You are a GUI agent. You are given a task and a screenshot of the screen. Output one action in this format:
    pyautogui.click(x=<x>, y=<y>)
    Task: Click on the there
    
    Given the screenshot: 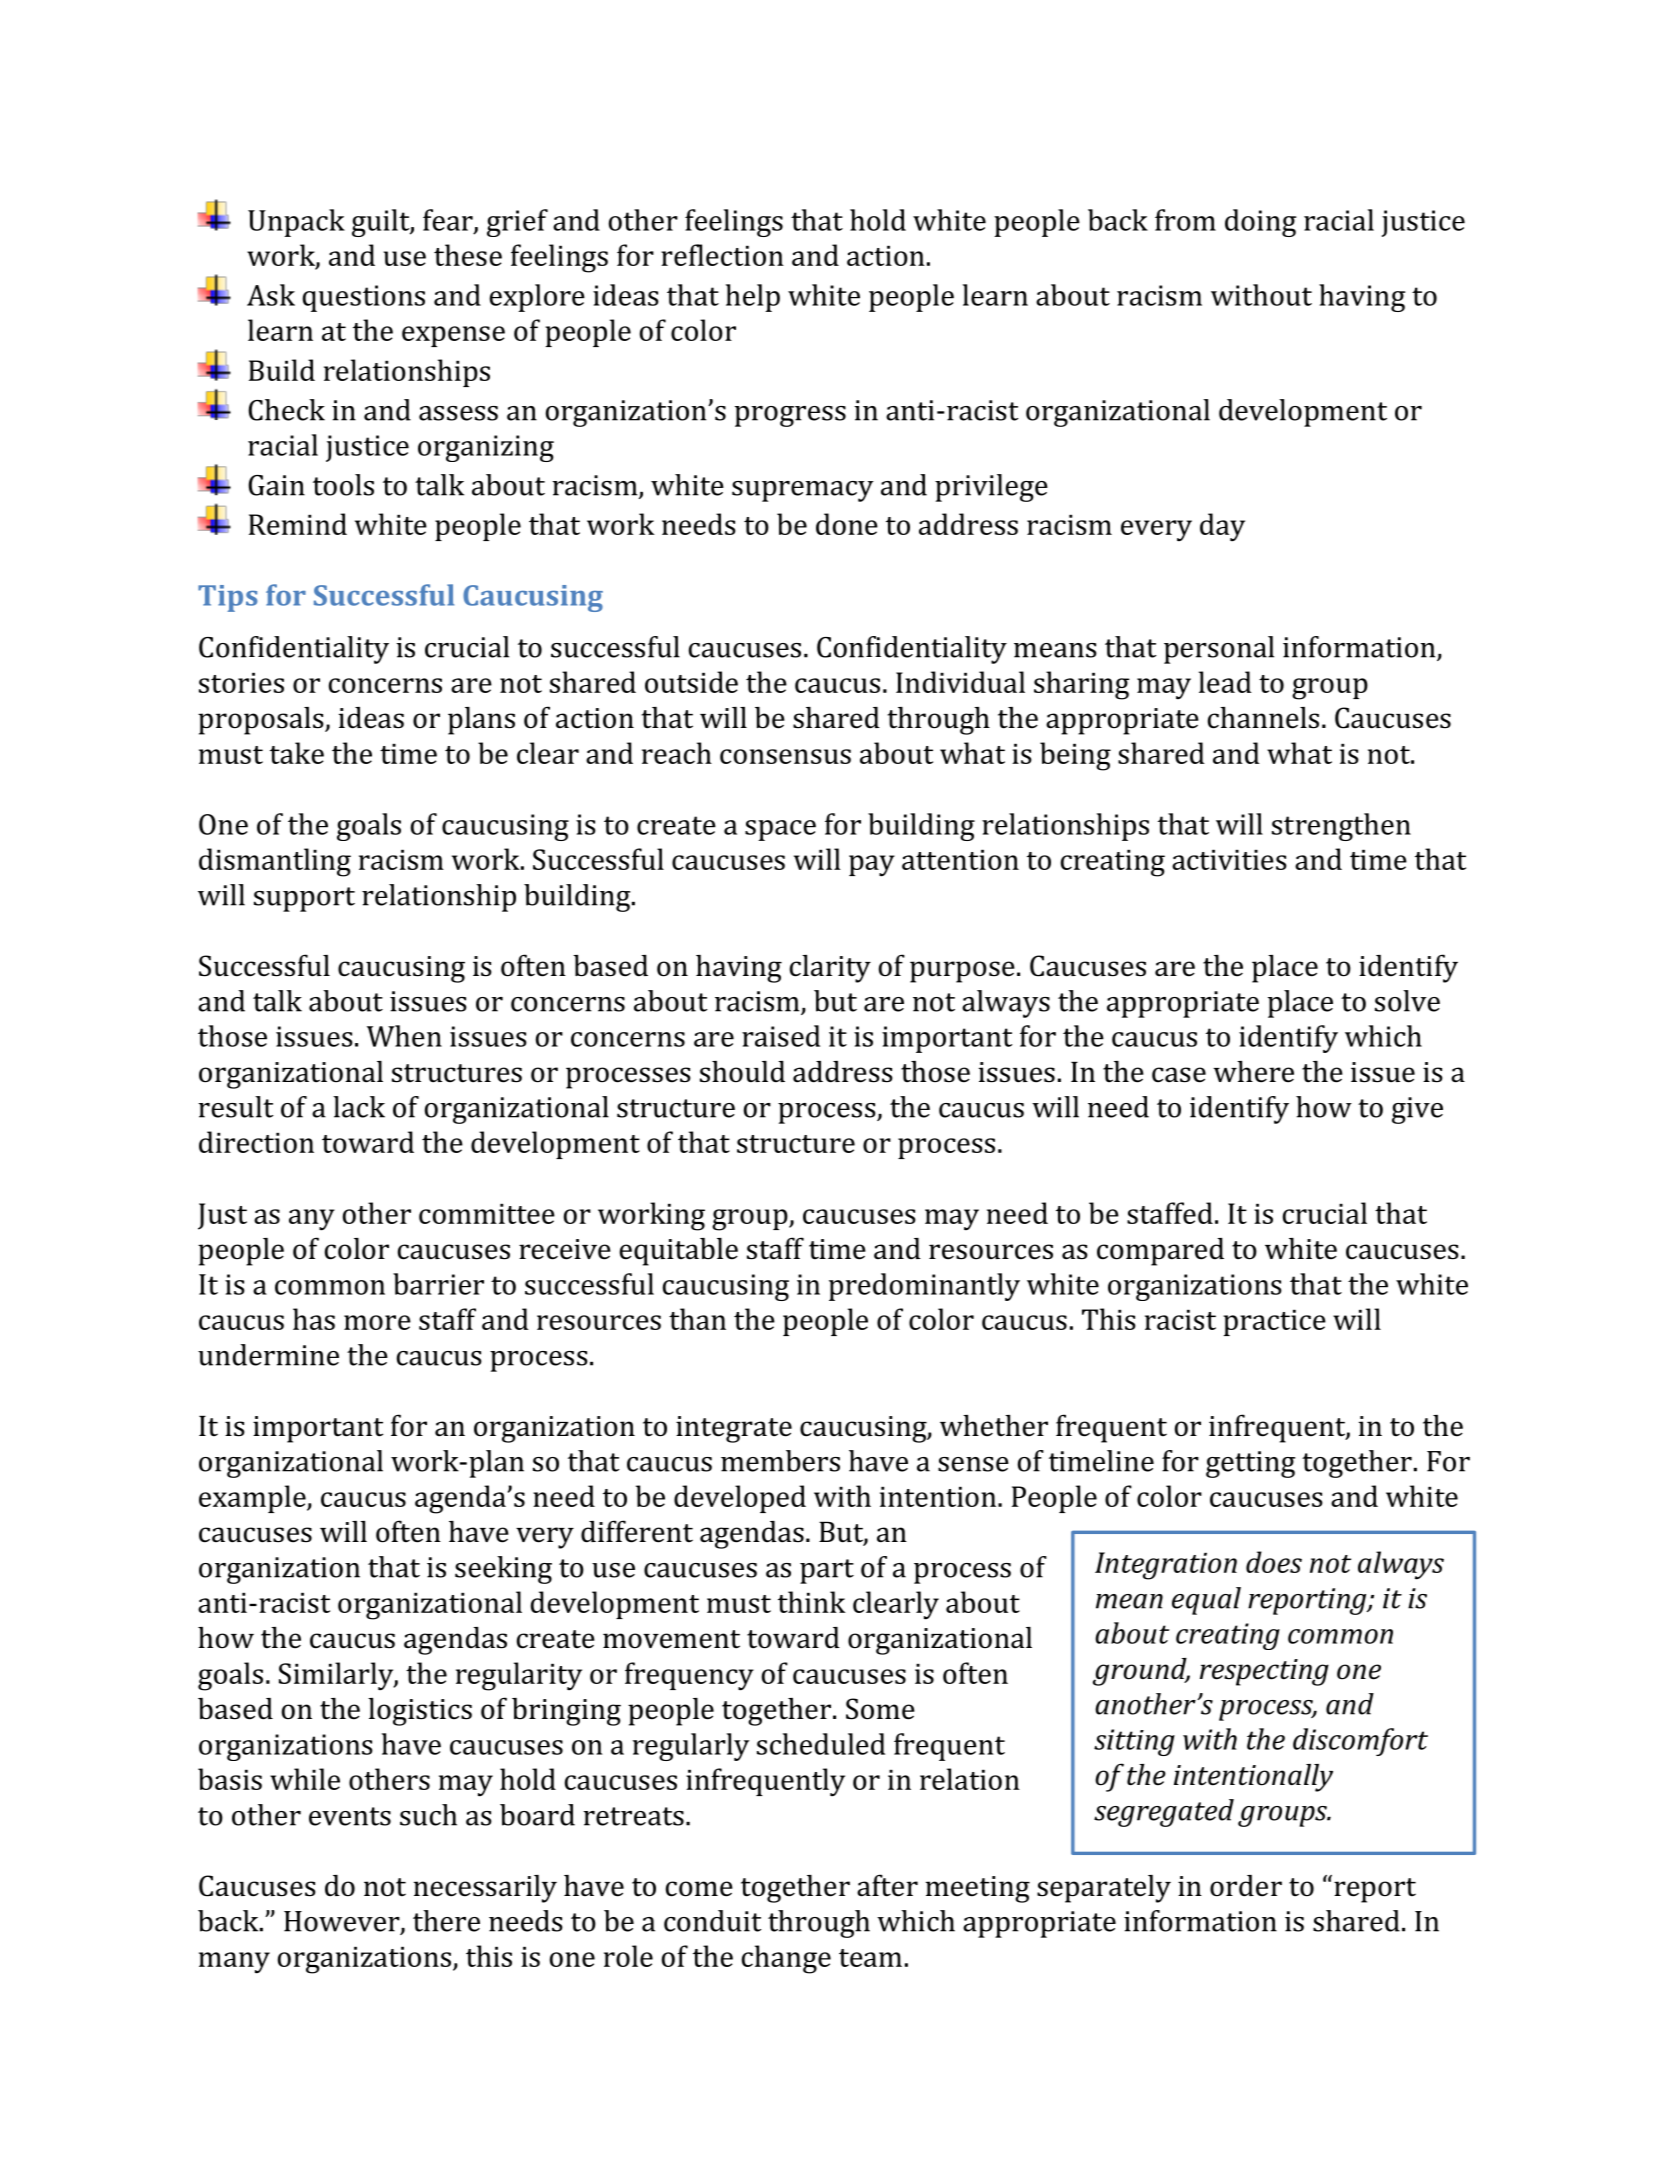 What is the action you would take?
    pyautogui.click(x=446, y=1921)
